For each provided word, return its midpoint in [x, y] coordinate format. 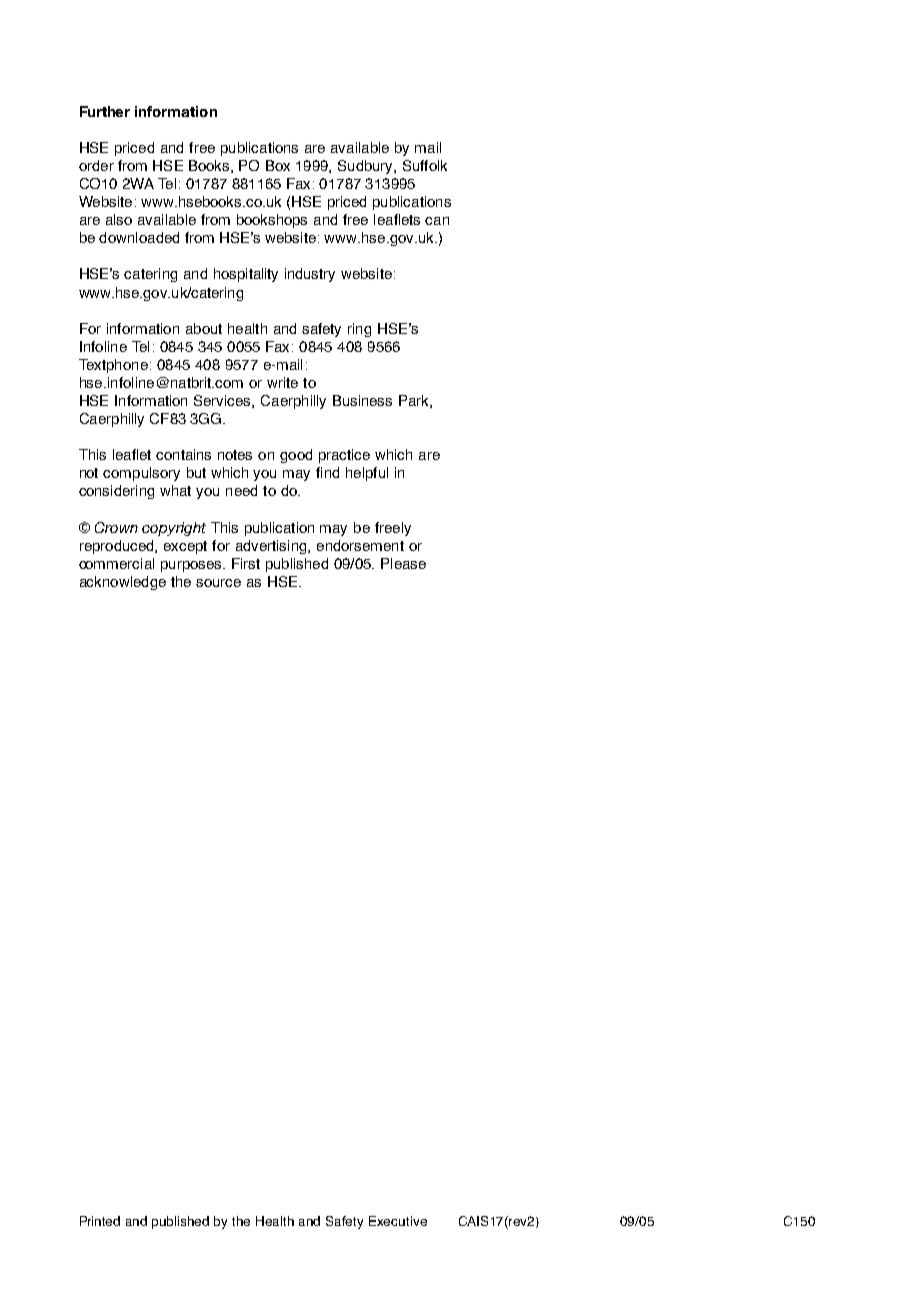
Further [105, 111]
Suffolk [425, 165]
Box [278, 165]
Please [403, 563]
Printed [100, 1221]
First [246, 563]
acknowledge [123, 583]
